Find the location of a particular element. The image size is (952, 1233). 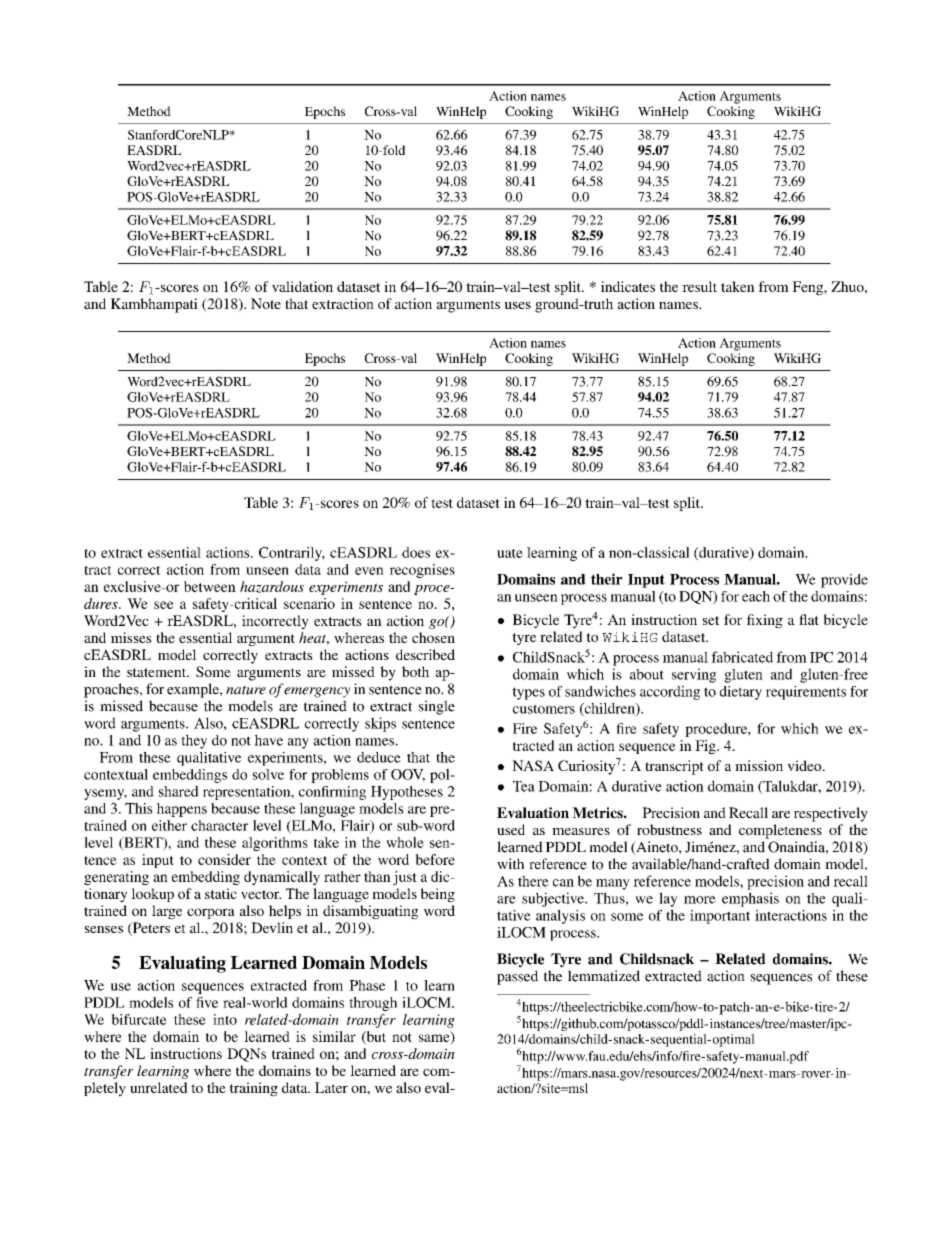

uses is located at coordinates (517, 305).
